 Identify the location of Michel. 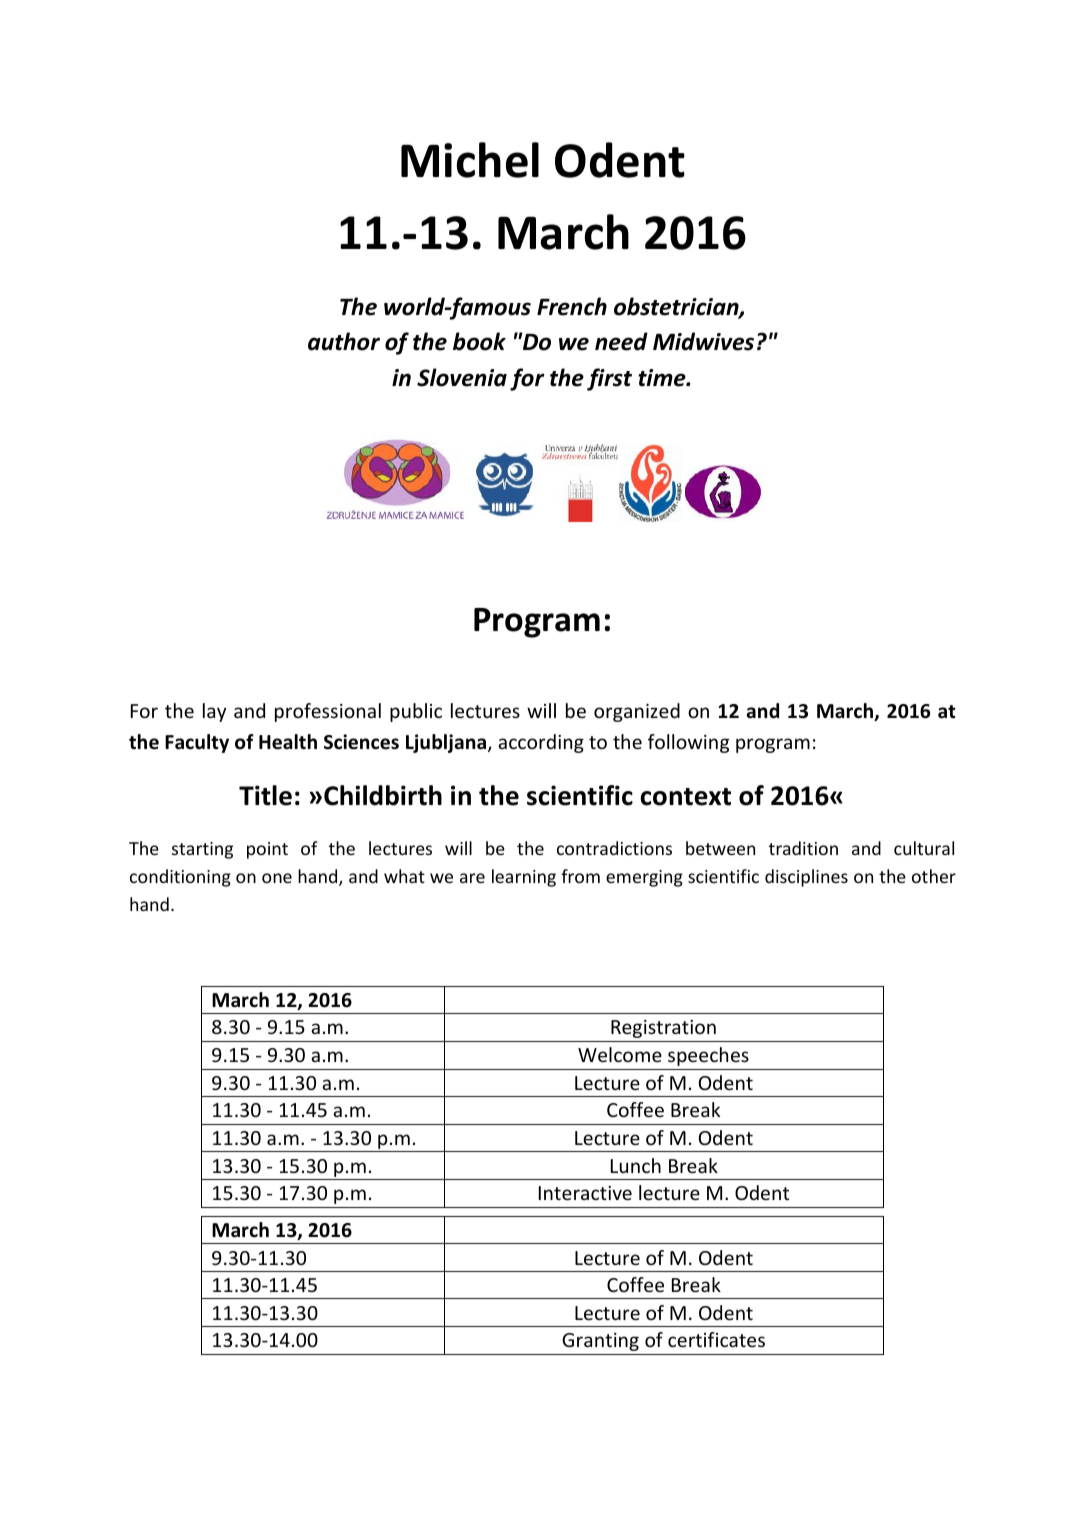
(470, 160).
